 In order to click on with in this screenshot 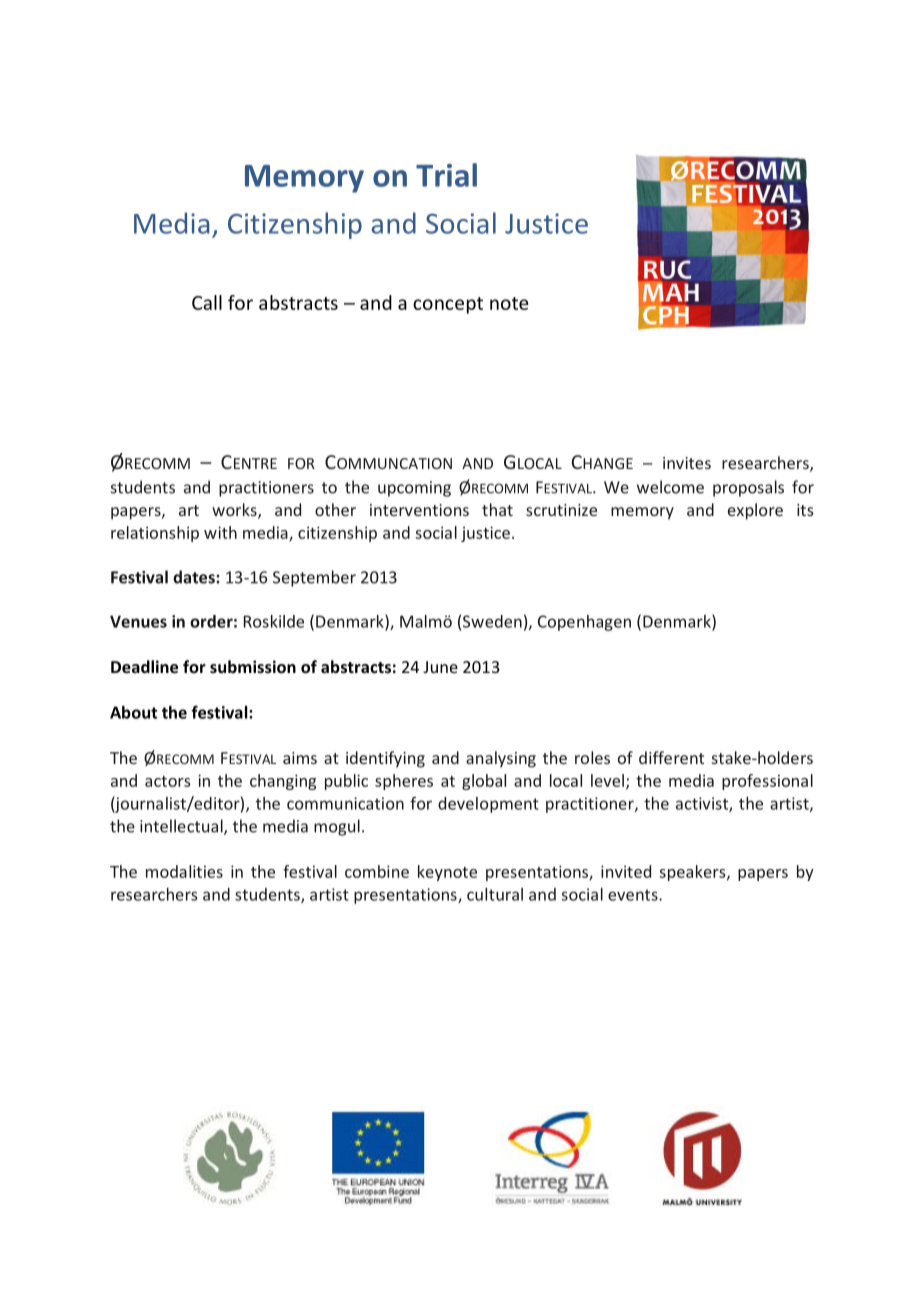, I will do `click(220, 532)`.
